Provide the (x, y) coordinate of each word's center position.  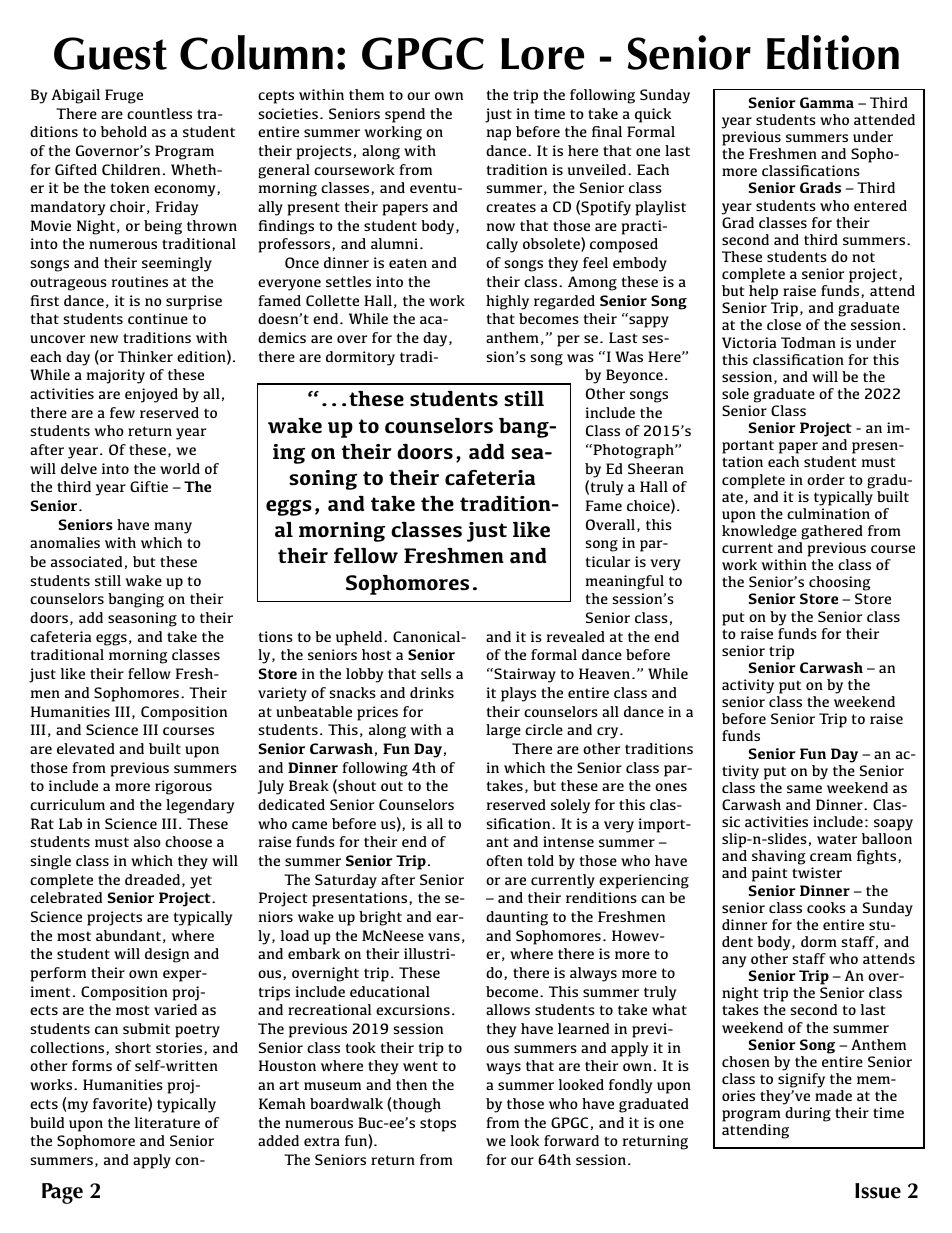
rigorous (183, 787)
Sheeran (656, 468)
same (804, 789)
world (180, 468)
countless (159, 113)
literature (167, 1122)
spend (405, 115)
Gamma (827, 102)
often (504, 860)
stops (438, 1125)
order (826, 479)
